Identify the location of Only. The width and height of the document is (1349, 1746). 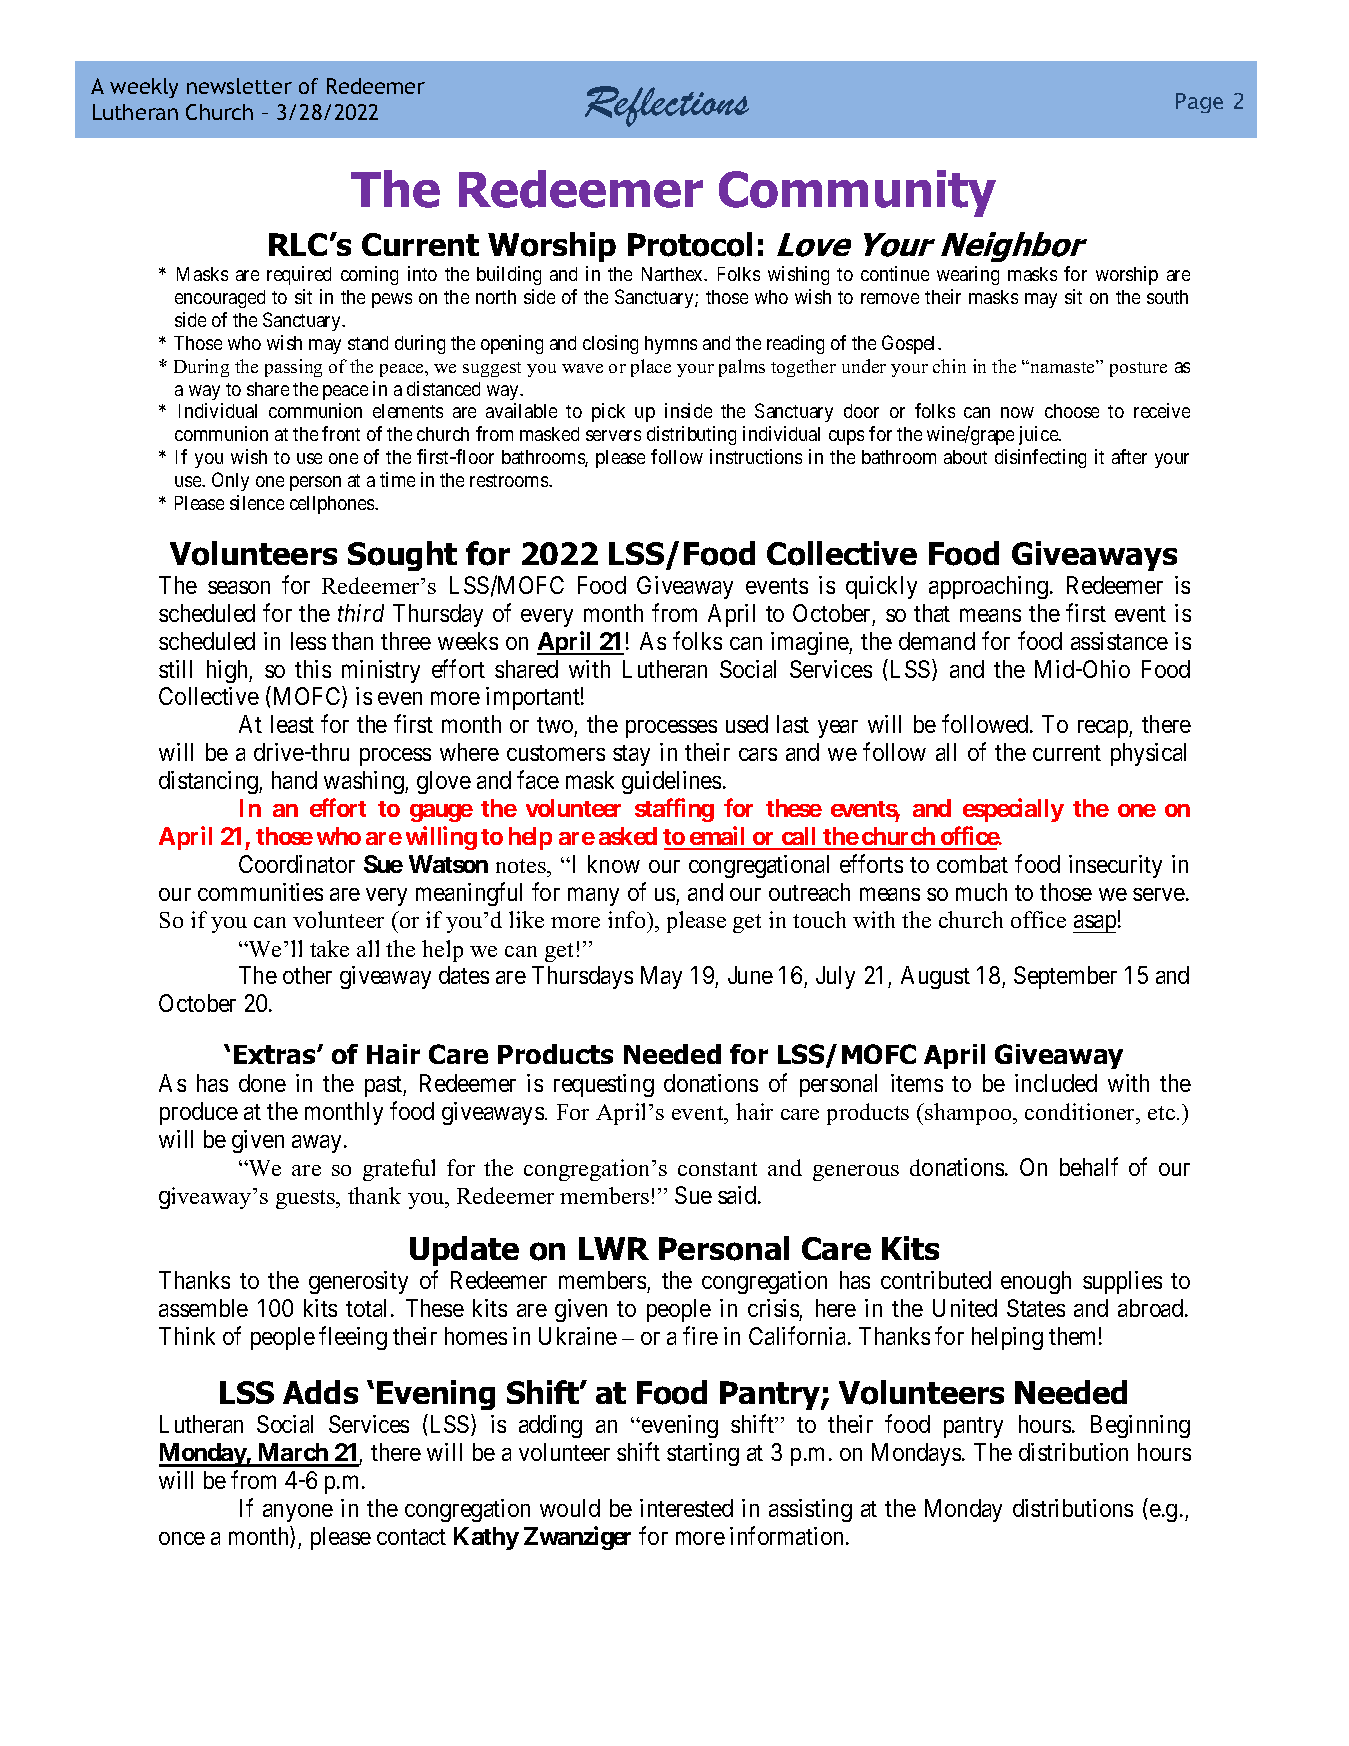
(230, 481).
